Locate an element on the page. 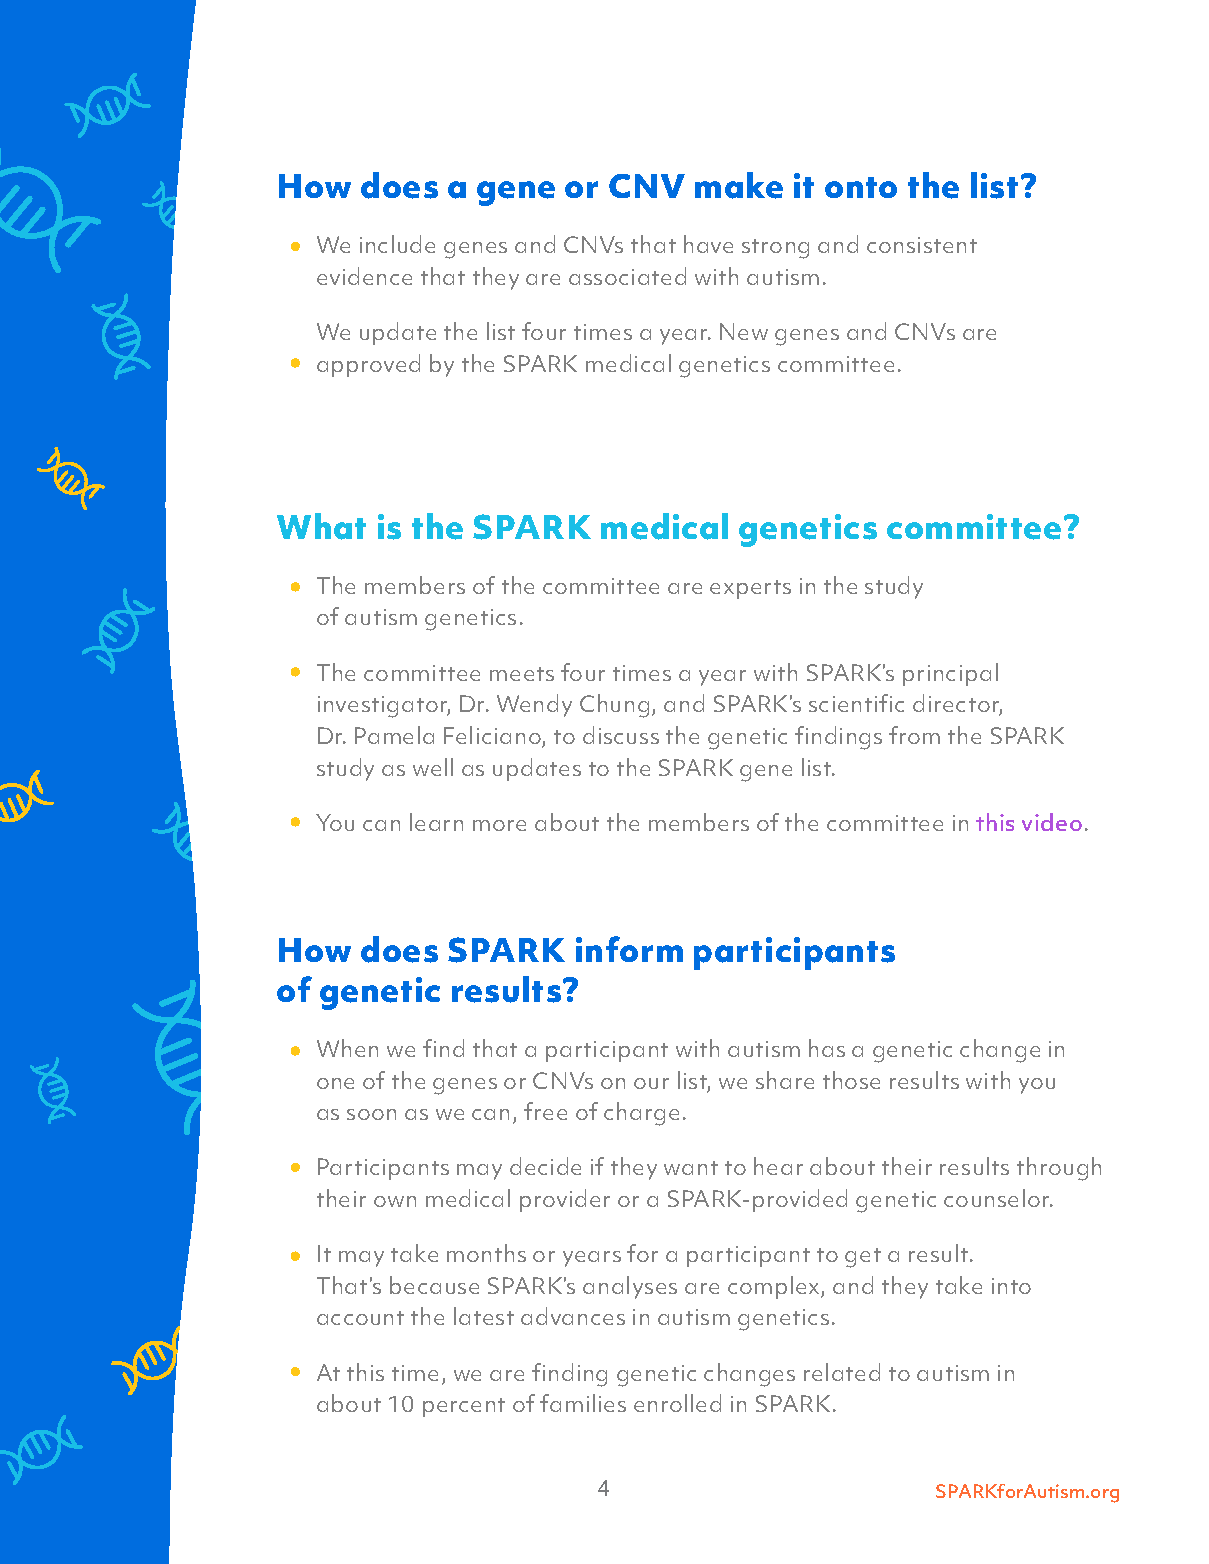 The image size is (1209, 1564). enrolled is located at coordinates (677, 1403).
